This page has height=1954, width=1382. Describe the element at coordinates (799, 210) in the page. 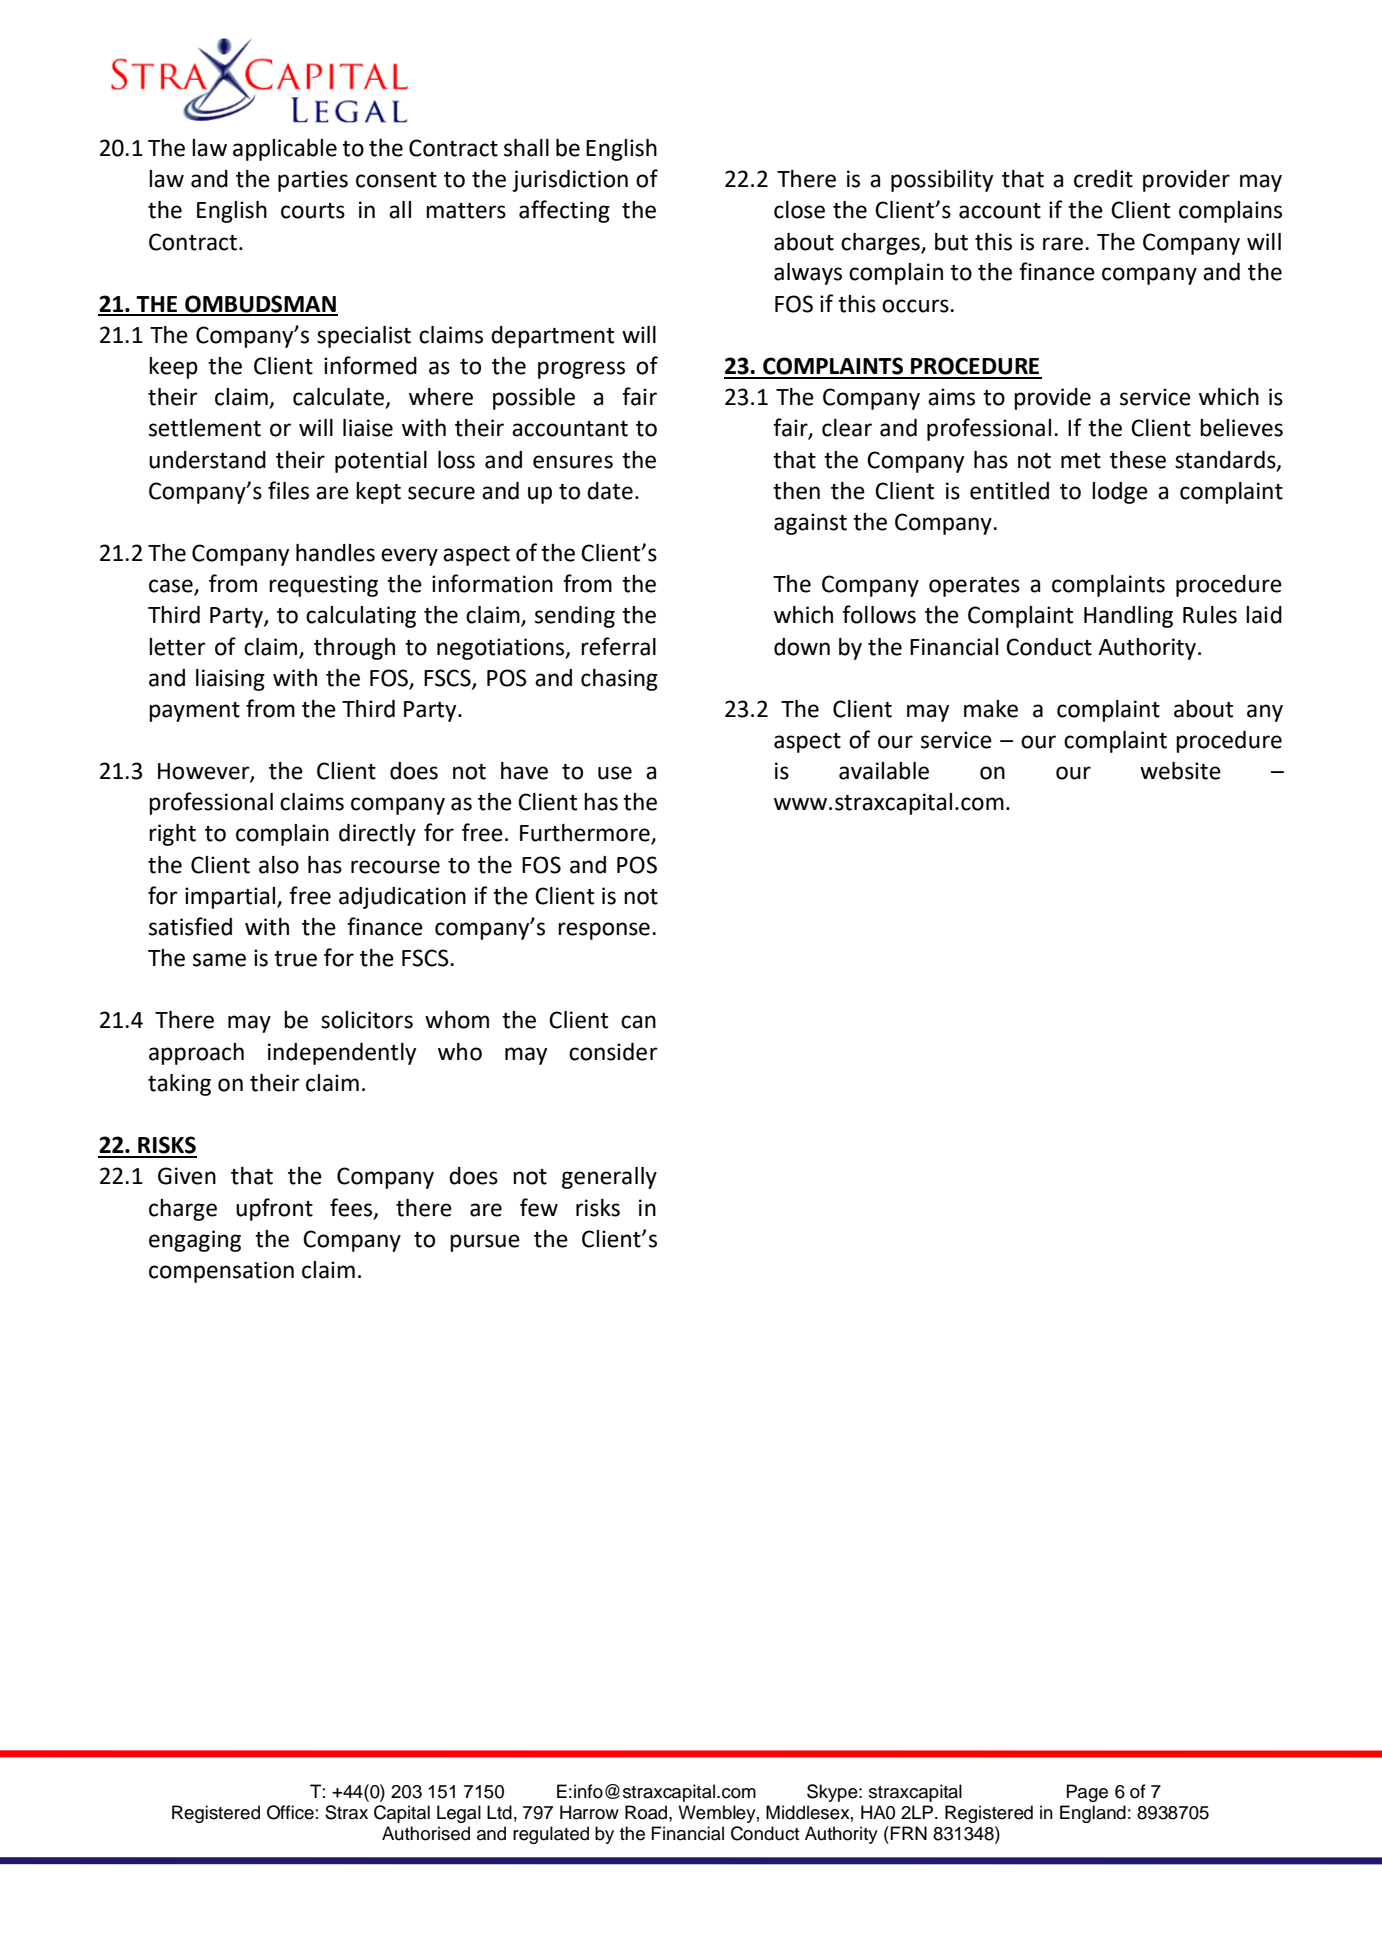

I see `close` at that location.
